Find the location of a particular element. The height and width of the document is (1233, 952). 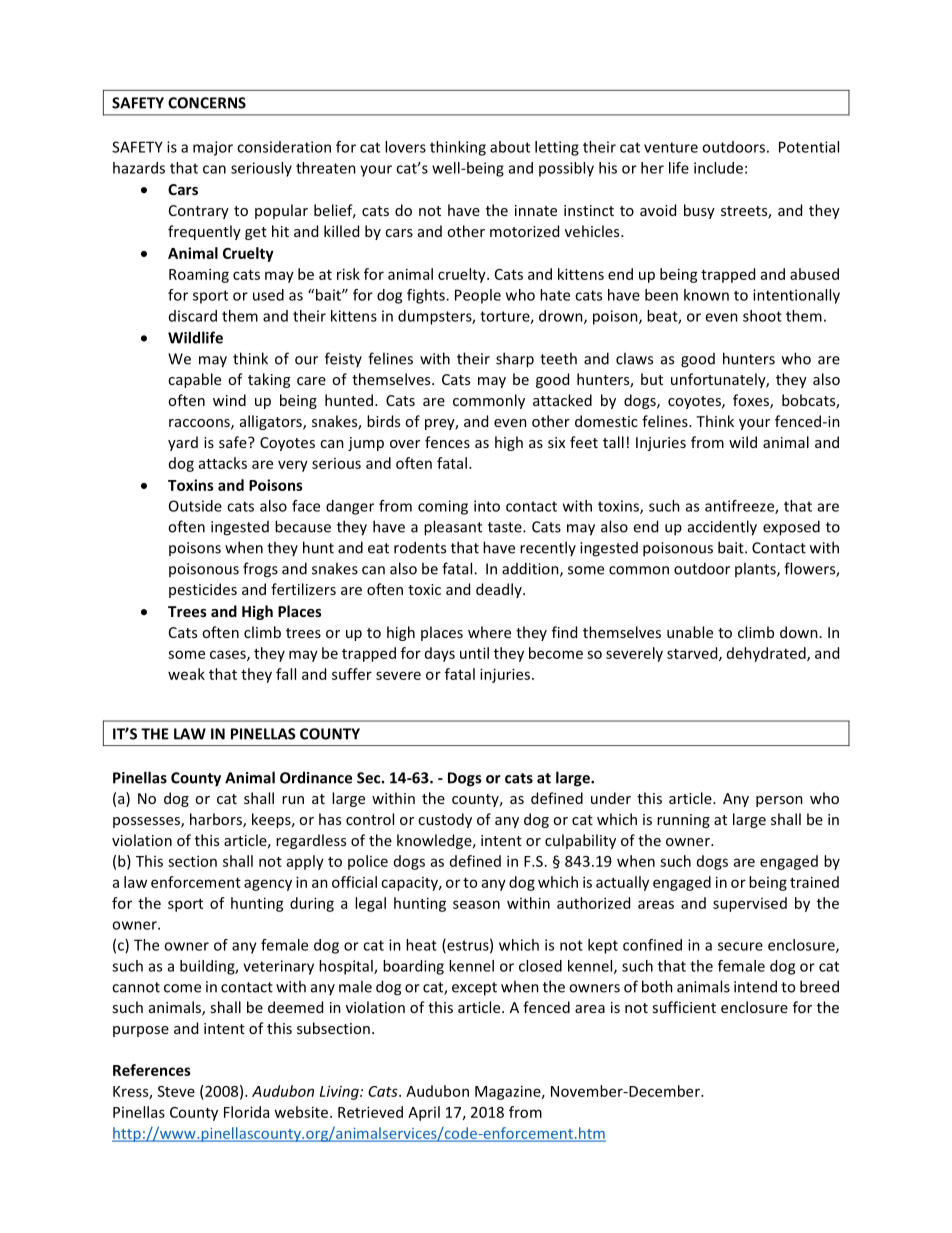

Steve is located at coordinates (176, 1091).
